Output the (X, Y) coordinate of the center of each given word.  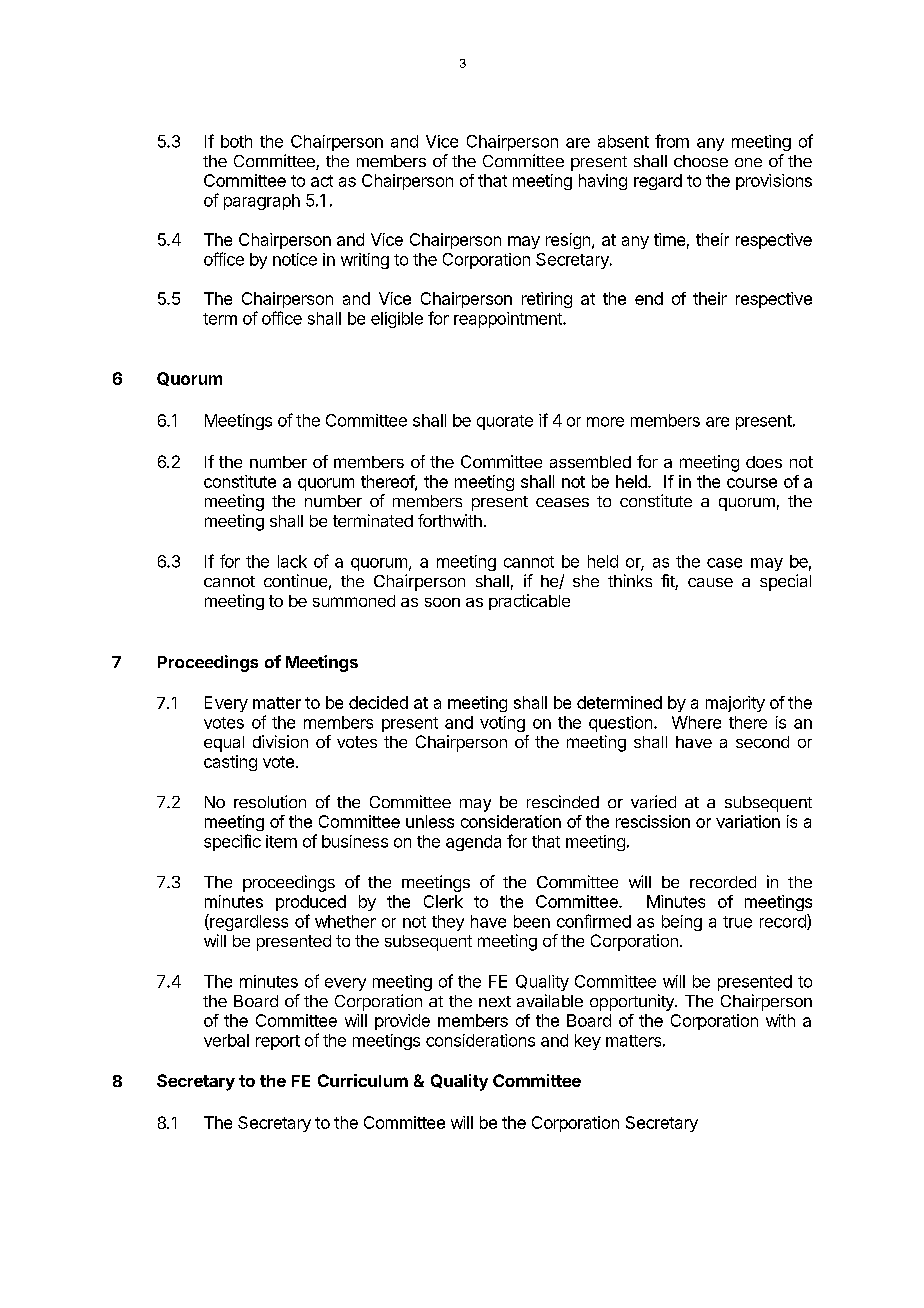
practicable (529, 602)
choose (701, 161)
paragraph (262, 202)
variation (748, 821)
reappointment (509, 320)
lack (292, 561)
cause (710, 582)
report (278, 1042)
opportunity (633, 1002)
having (603, 182)
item (281, 841)
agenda (473, 843)
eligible (397, 320)
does (764, 462)
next (495, 1001)
